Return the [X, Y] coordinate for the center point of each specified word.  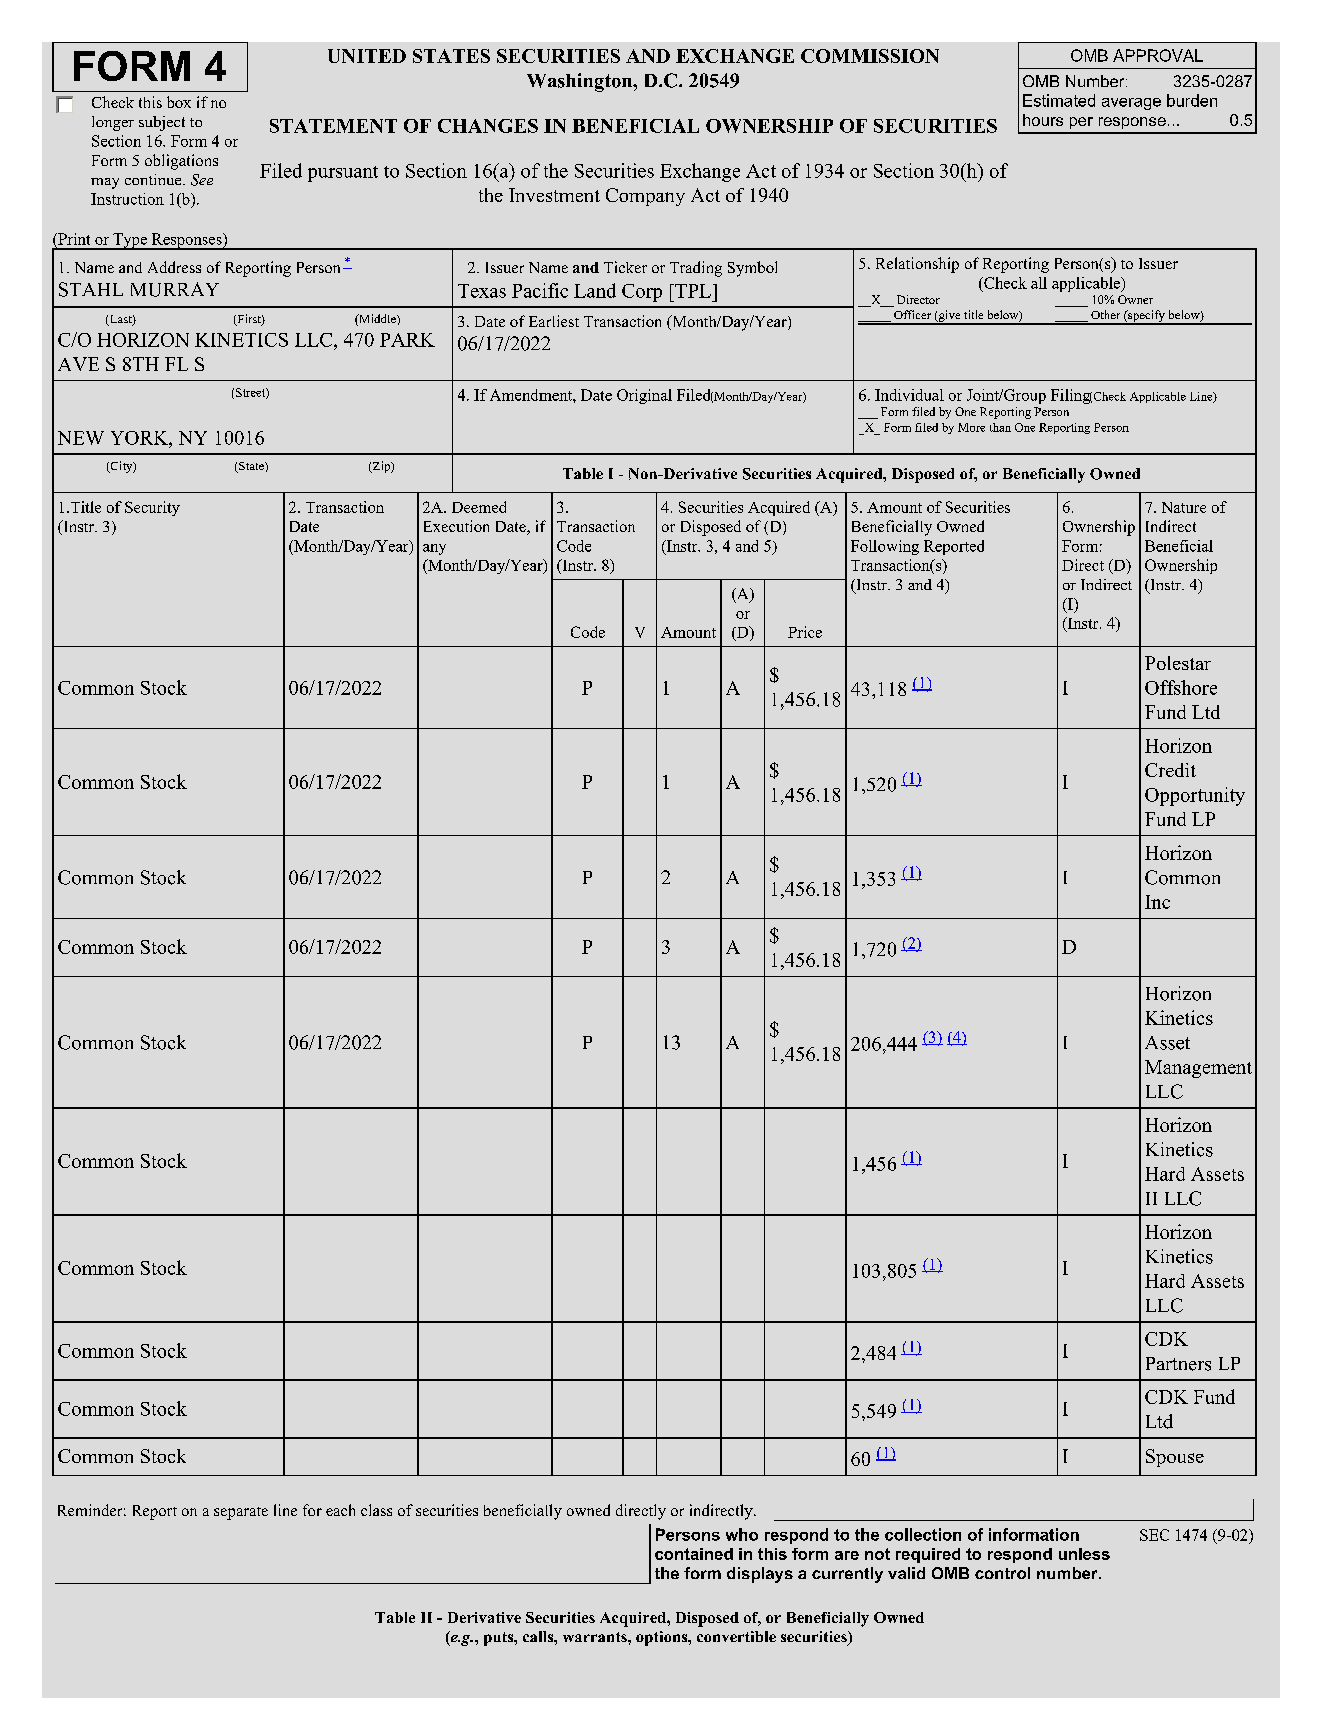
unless [1084, 1554]
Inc [1157, 902]
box [179, 102]
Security [152, 508]
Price [805, 632]
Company [645, 197]
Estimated [1059, 100]
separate [241, 1513]
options [663, 1638]
